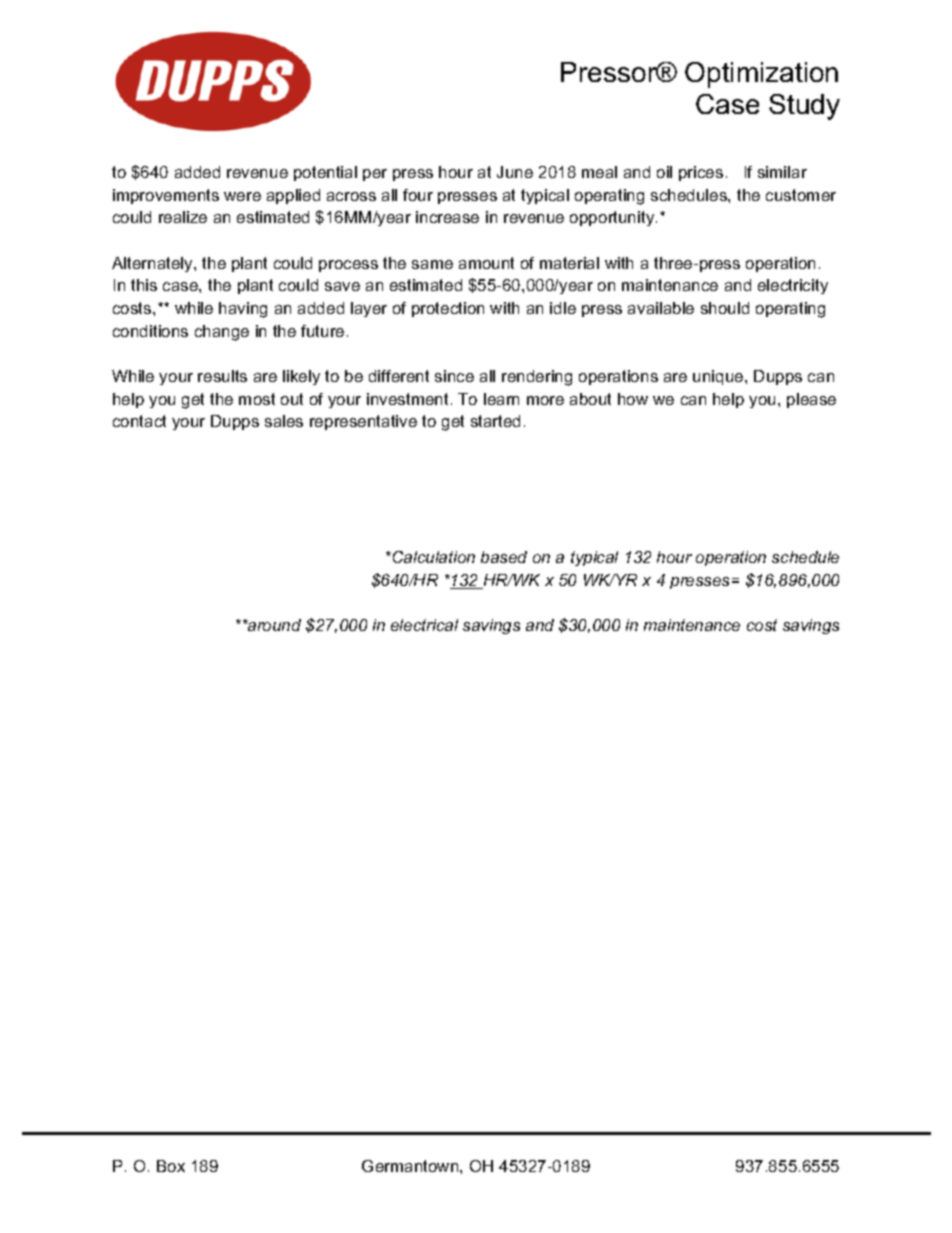 This image has height=1233, width=952. I want to click on Optimization, so click(761, 75).
